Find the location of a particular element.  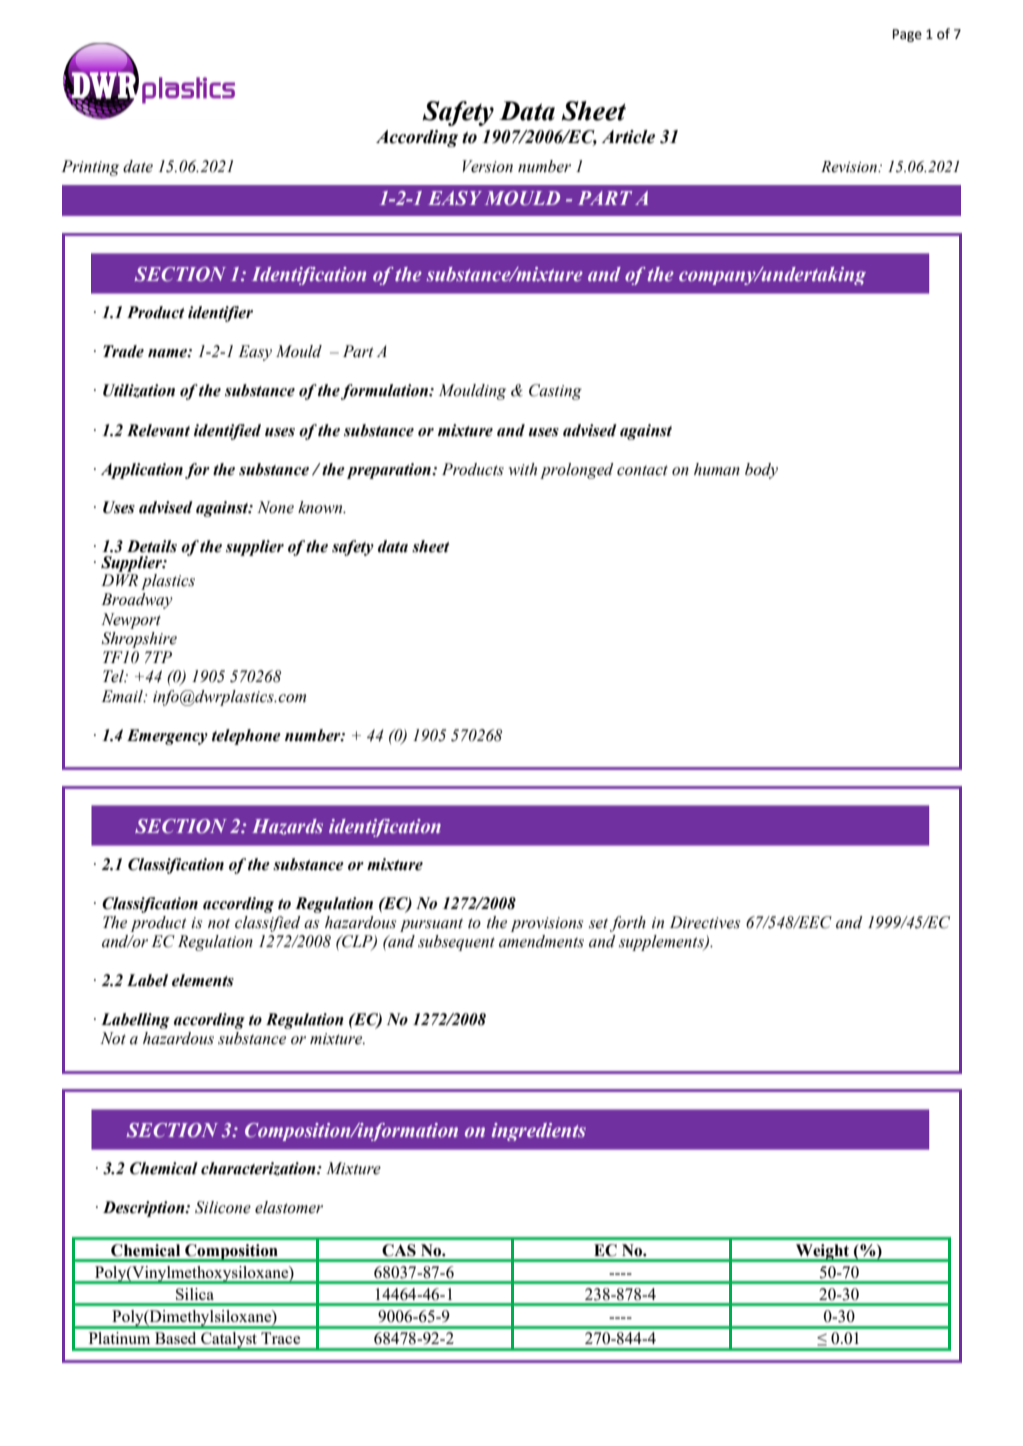

Page is located at coordinates (907, 35).
